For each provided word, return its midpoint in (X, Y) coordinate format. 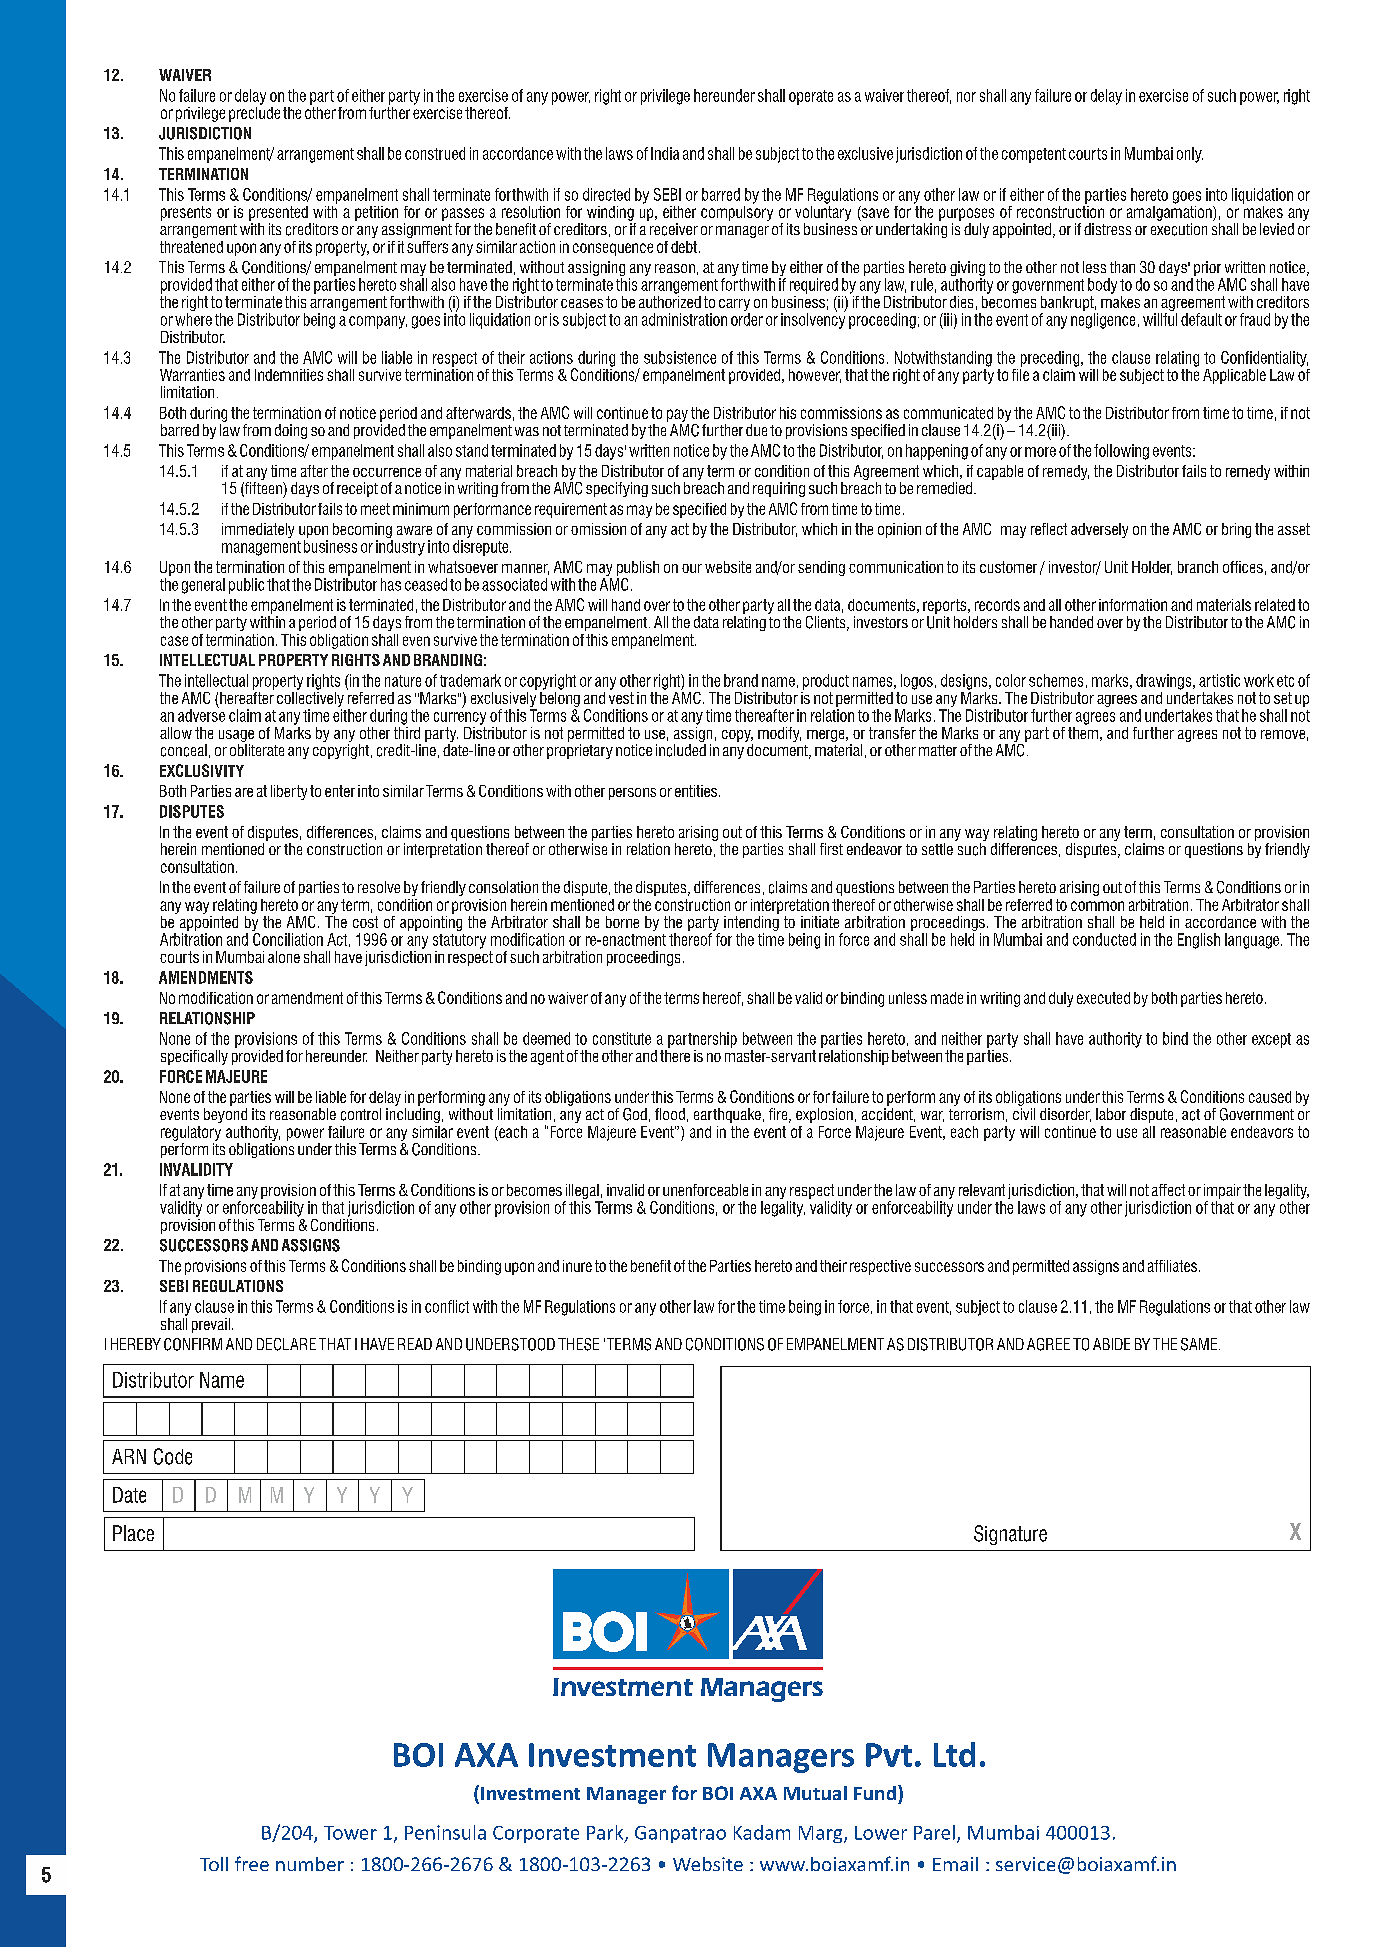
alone (284, 957)
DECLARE (286, 1344)
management (261, 548)
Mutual (815, 1793)
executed (1103, 998)
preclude (254, 113)
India (665, 153)
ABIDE (1111, 1344)
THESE (578, 1344)
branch (1198, 567)
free (252, 1863)
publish (638, 568)
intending (751, 923)
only (1190, 155)
